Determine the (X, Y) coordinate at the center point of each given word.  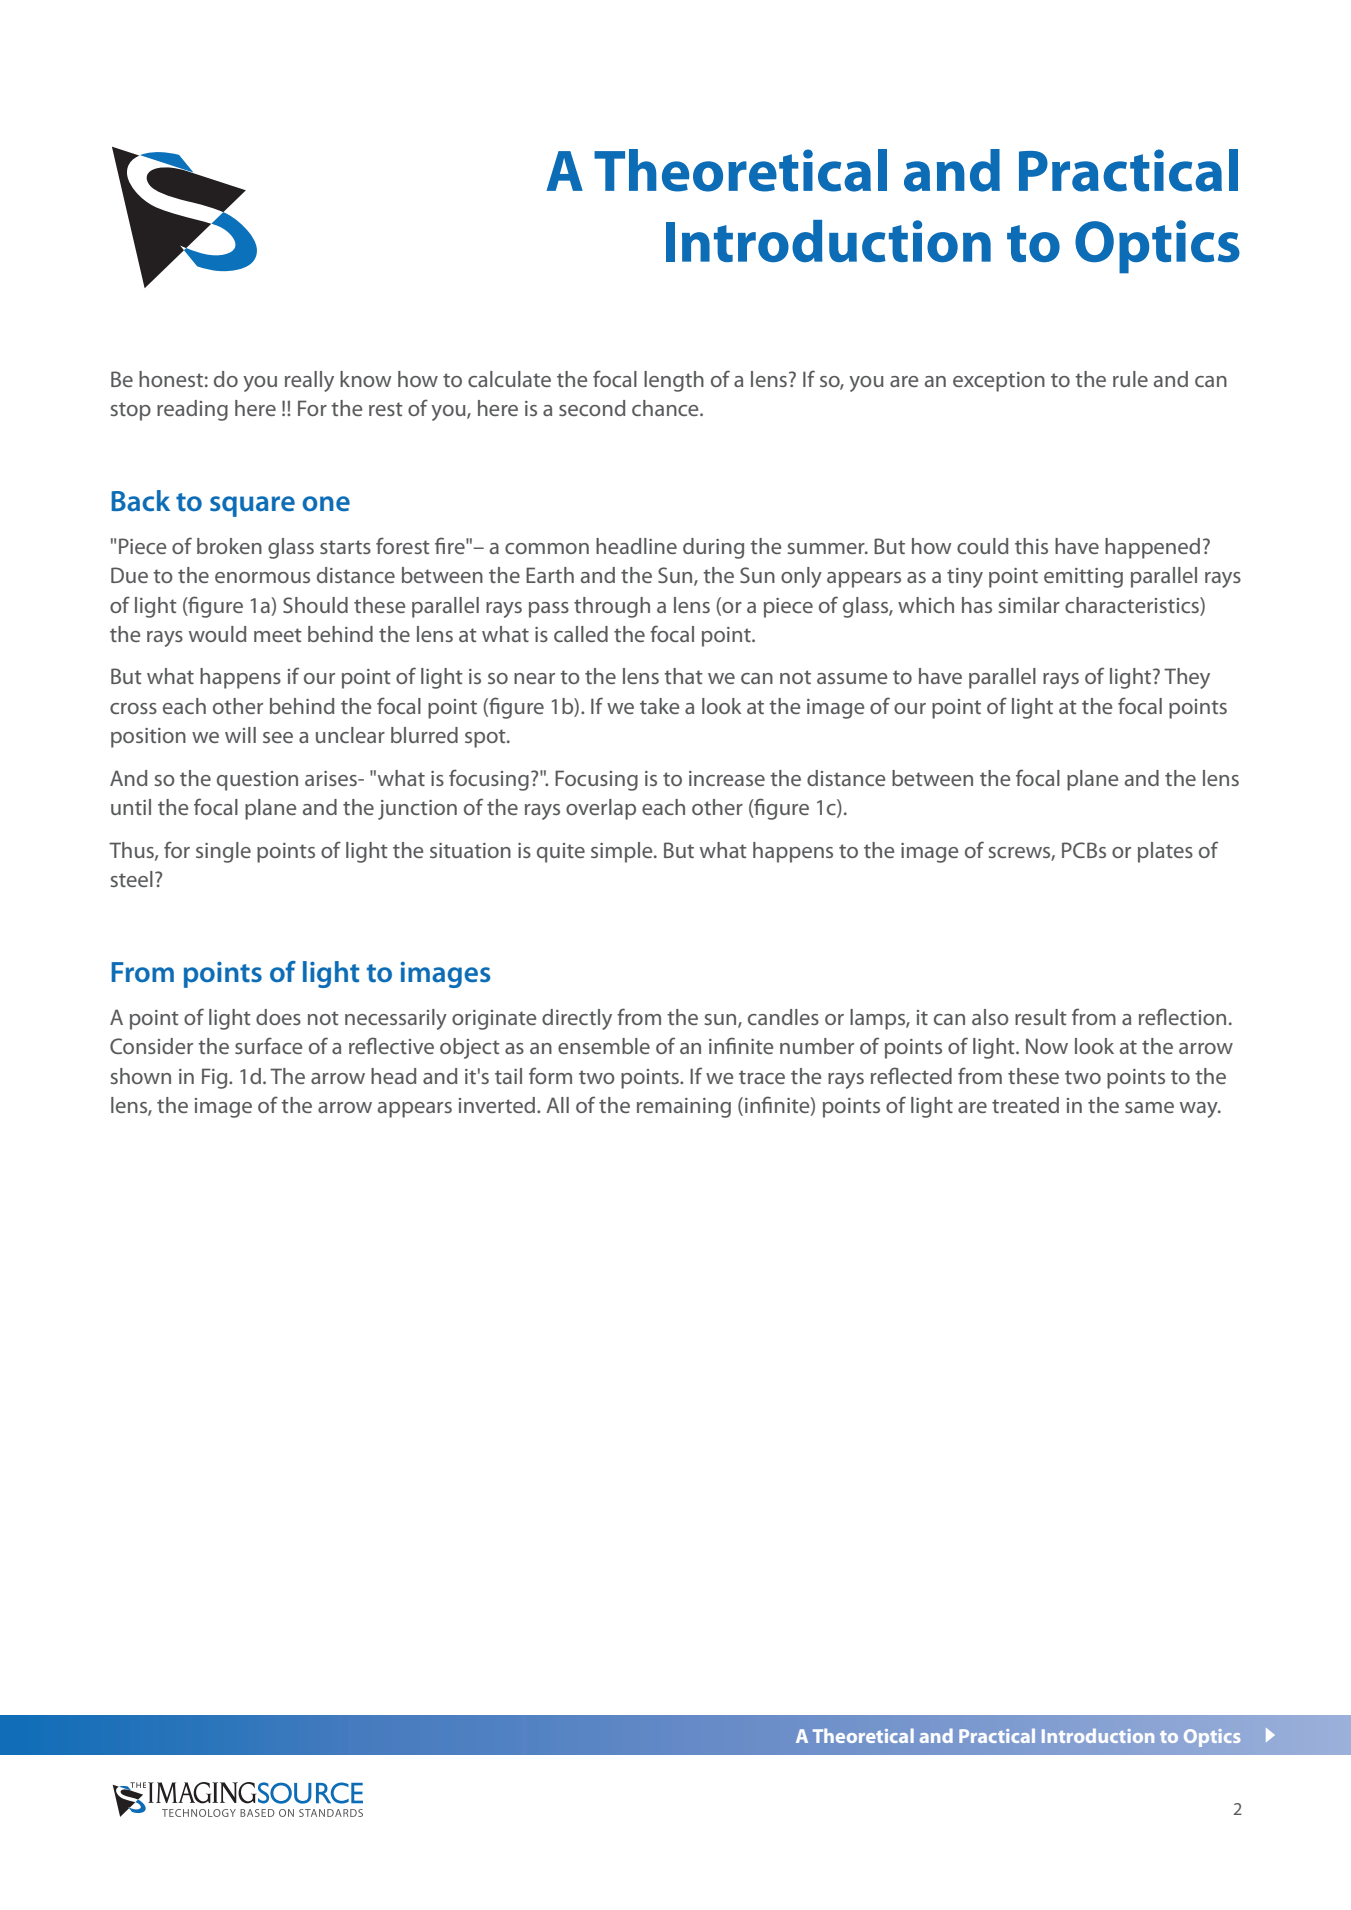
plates (1165, 852)
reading (192, 410)
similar (1029, 605)
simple (623, 852)
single (223, 852)
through (612, 607)
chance (666, 408)
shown (141, 1076)
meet (278, 635)
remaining (684, 1108)
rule (1130, 379)
